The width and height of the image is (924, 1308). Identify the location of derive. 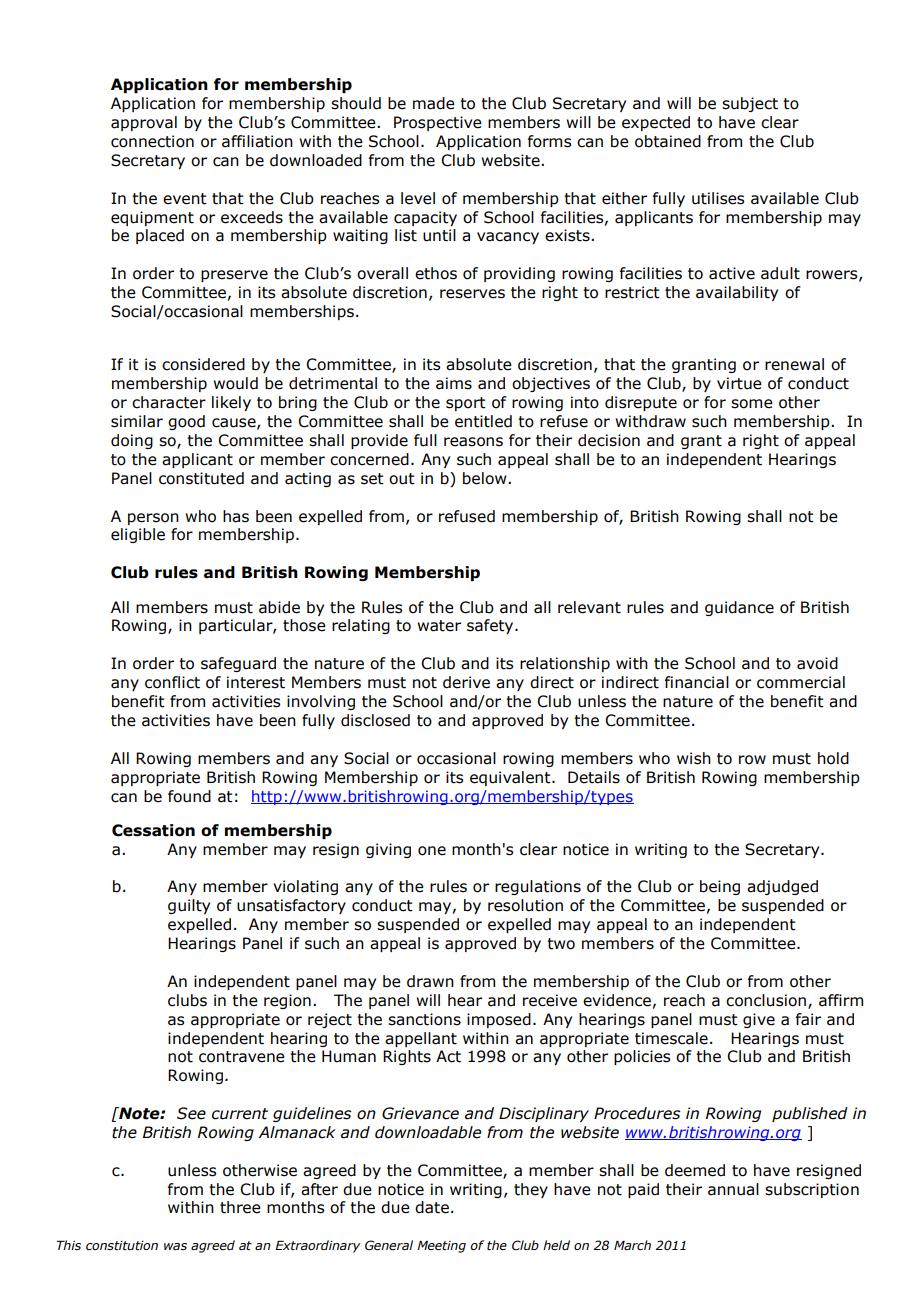
(466, 682).
